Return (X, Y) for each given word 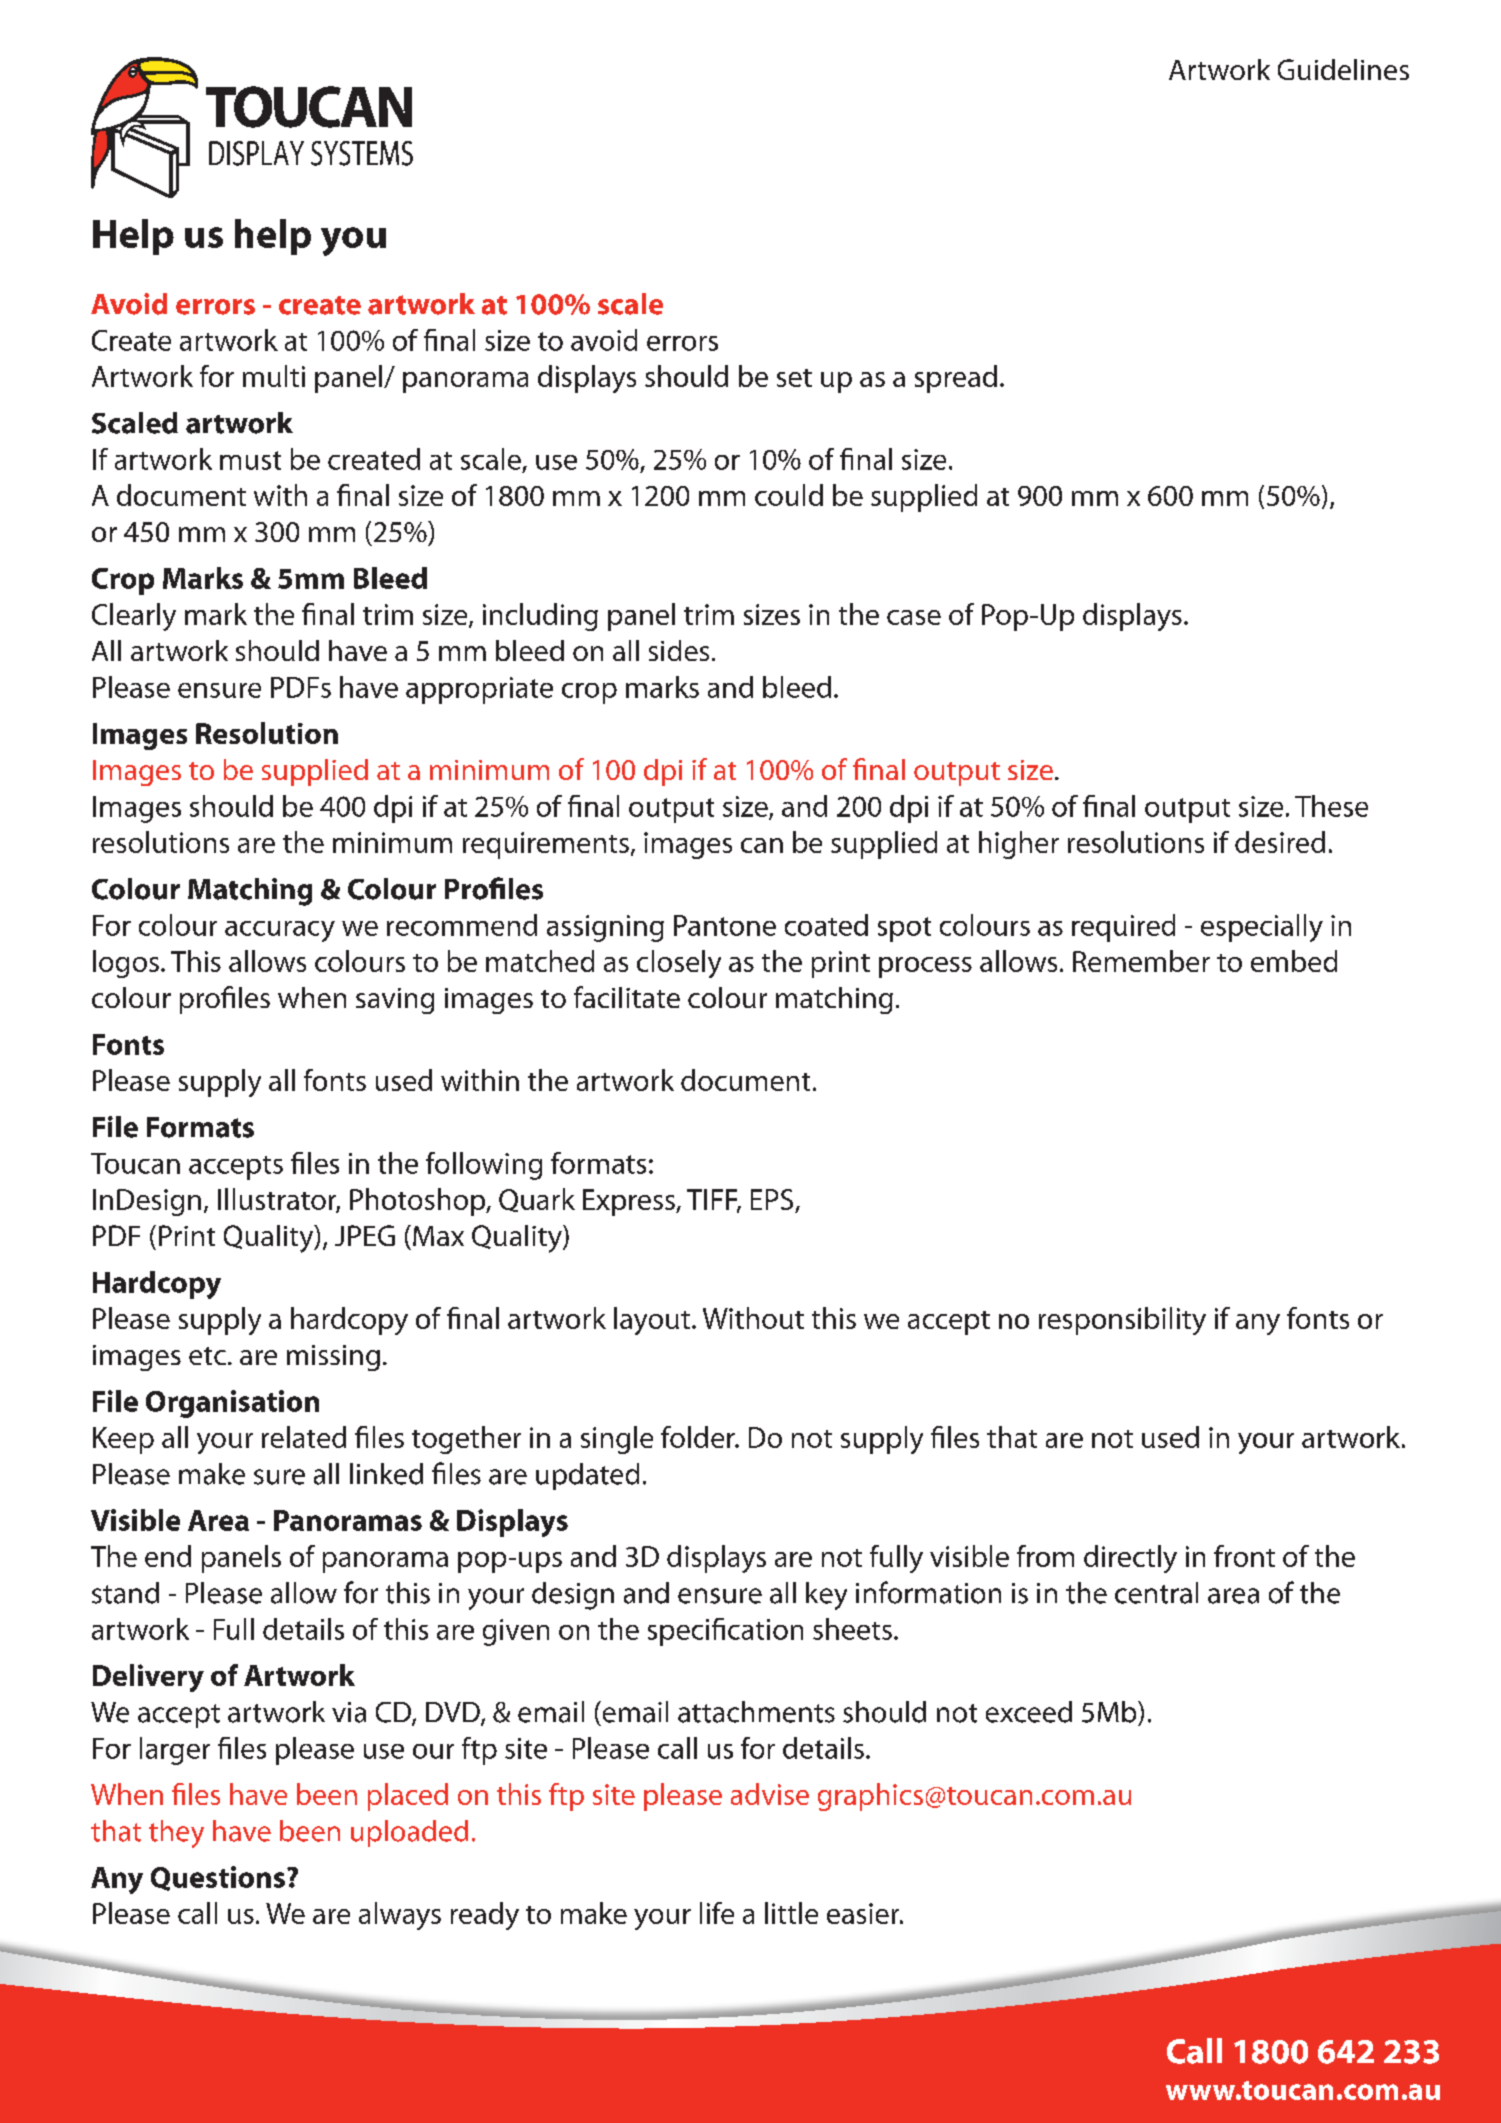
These (1331, 806)
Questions (218, 1878)
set (794, 378)
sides (679, 650)
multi (274, 376)
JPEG (365, 1235)
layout (652, 1321)
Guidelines (1343, 69)
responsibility (1122, 1321)
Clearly (134, 617)
